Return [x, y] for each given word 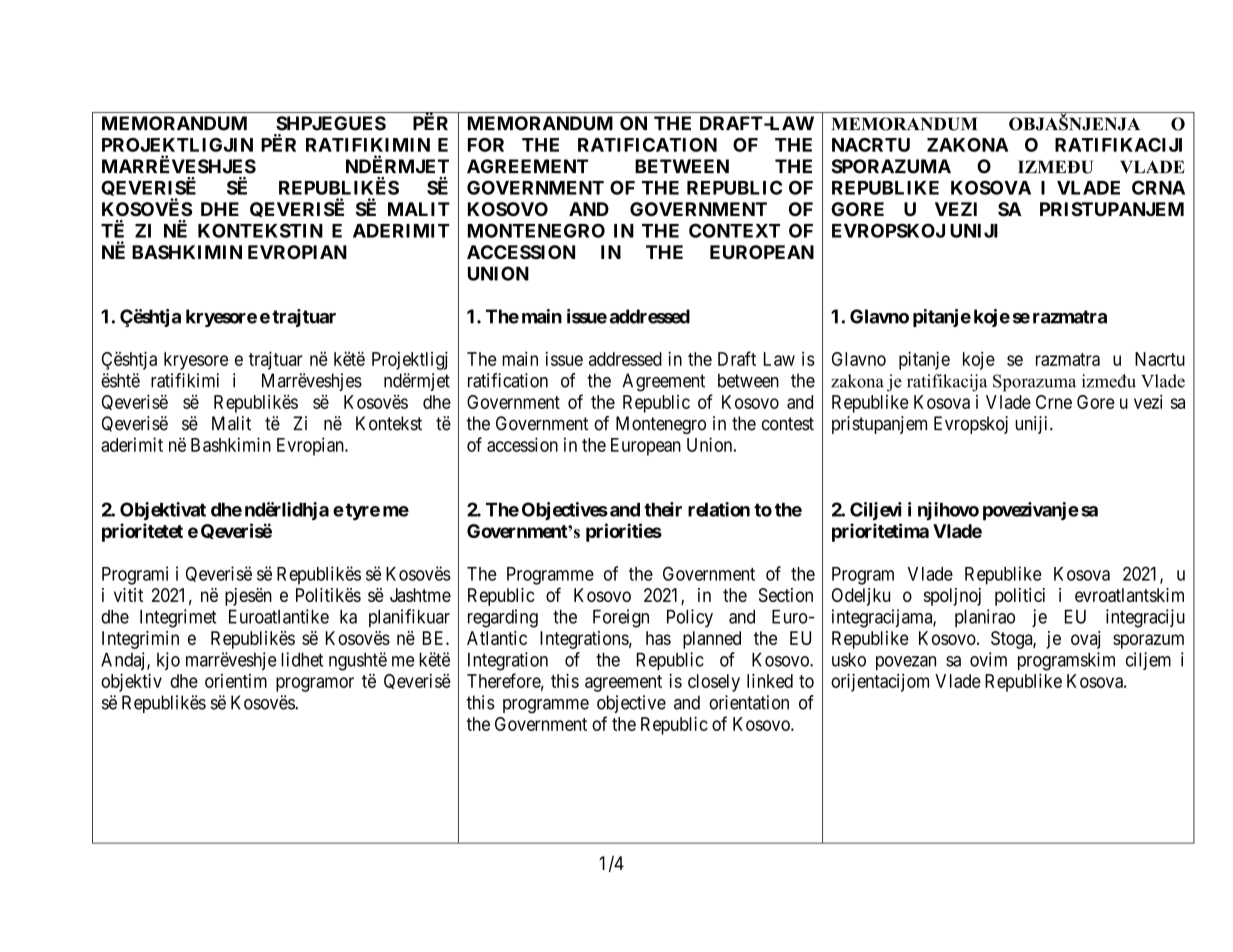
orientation [749, 702]
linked [770, 680]
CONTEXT [734, 230]
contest [788, 424]
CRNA [1158, 187]
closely [714, 683]
